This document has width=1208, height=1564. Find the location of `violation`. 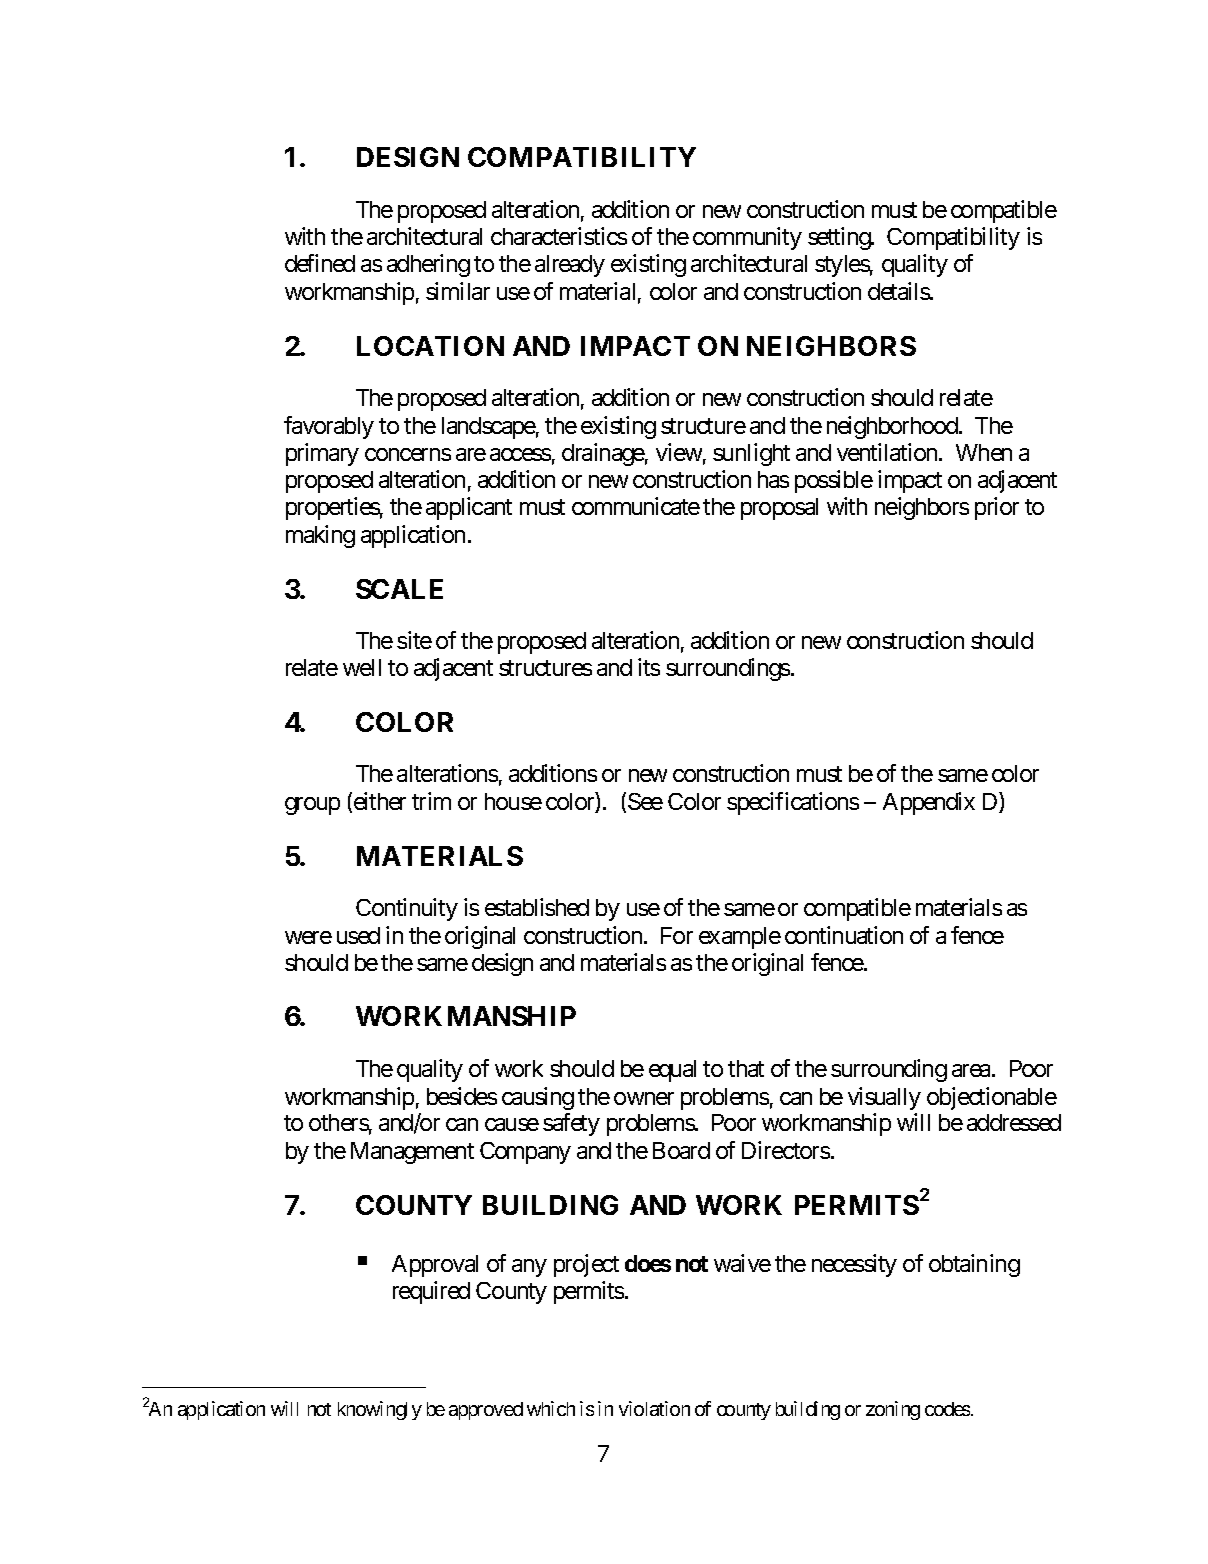

violation is located at coordinates (654, 1408).
